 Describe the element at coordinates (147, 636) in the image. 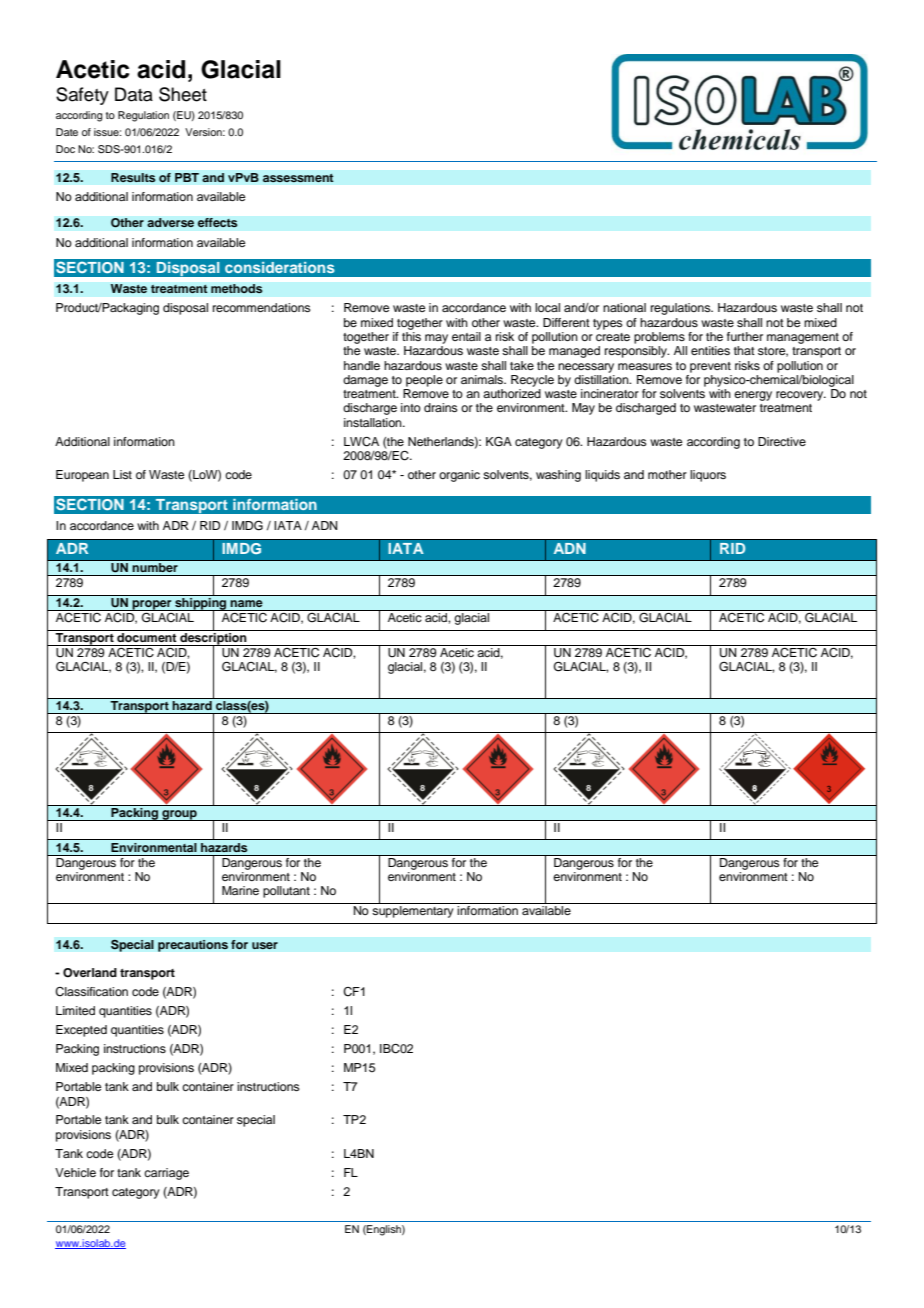

I see `document` at that location.
